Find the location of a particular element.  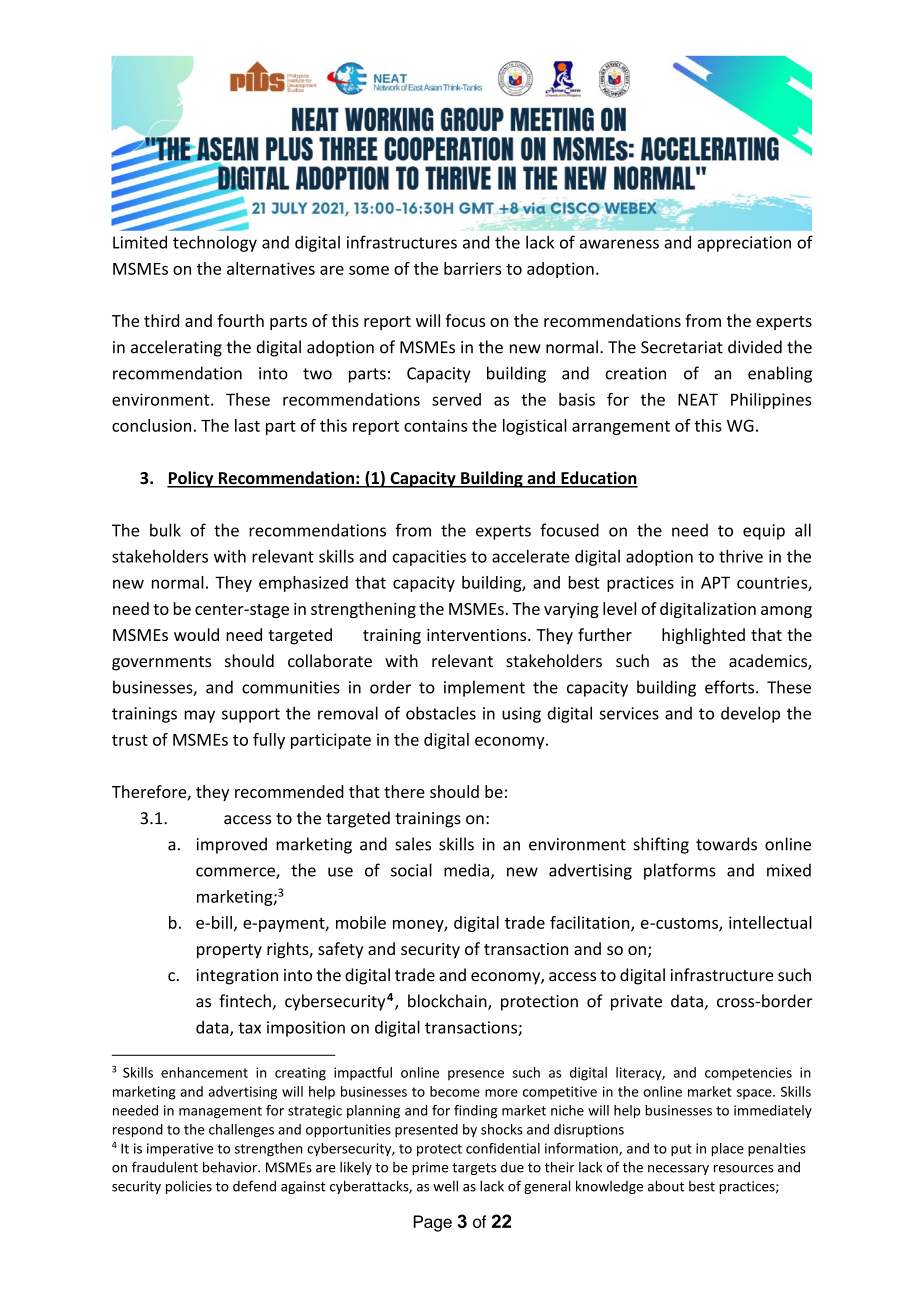

interventions is located at coordinates (478, 635).
